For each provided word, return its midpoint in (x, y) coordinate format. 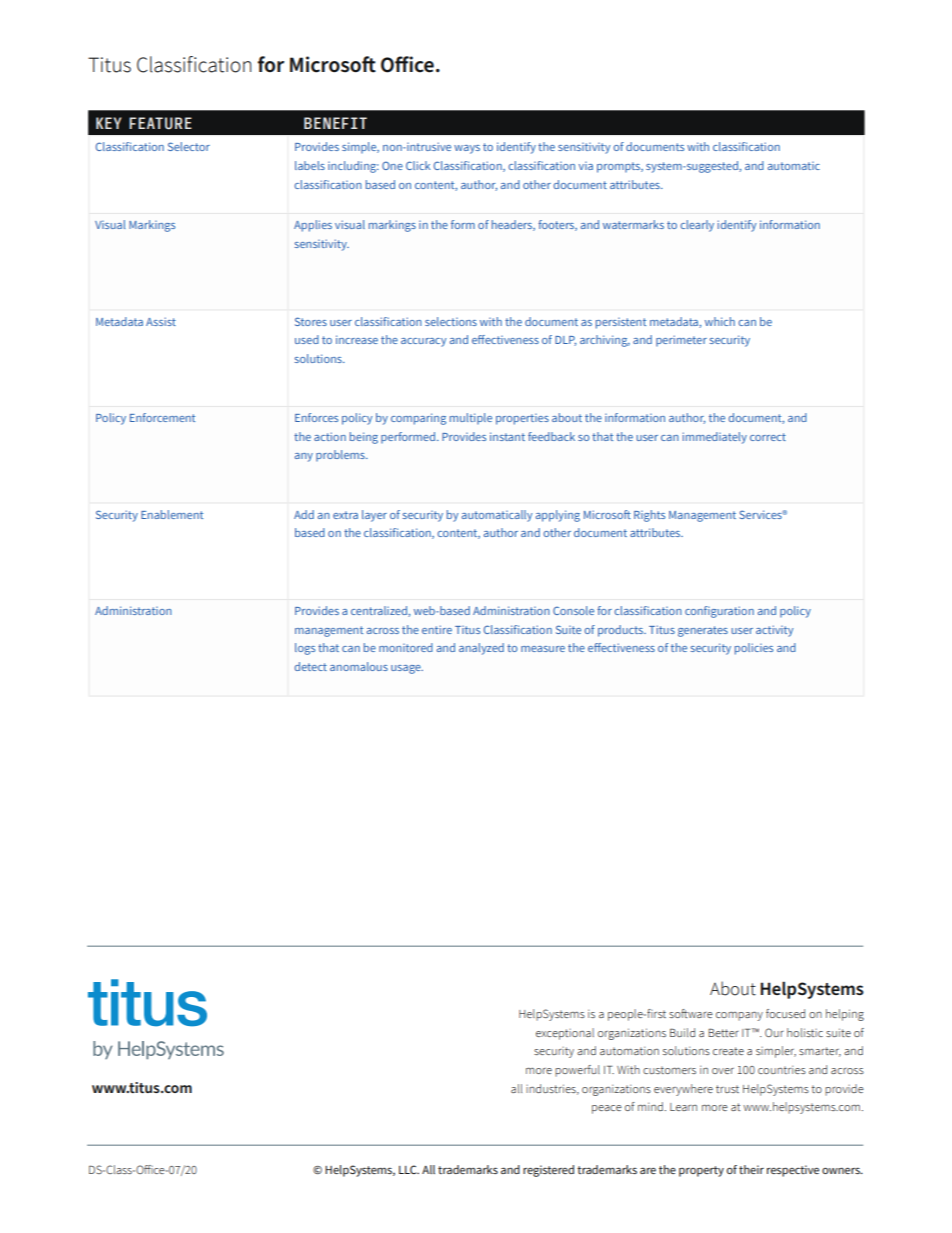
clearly (697, 226)
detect (311, 666)
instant (507, 436)
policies (754, 649)
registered (548, 1171)
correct (768, 437)
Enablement (172, 514)
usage (407, 669)
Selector (189, 146)
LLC (409, 1169)
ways (467, 149)
